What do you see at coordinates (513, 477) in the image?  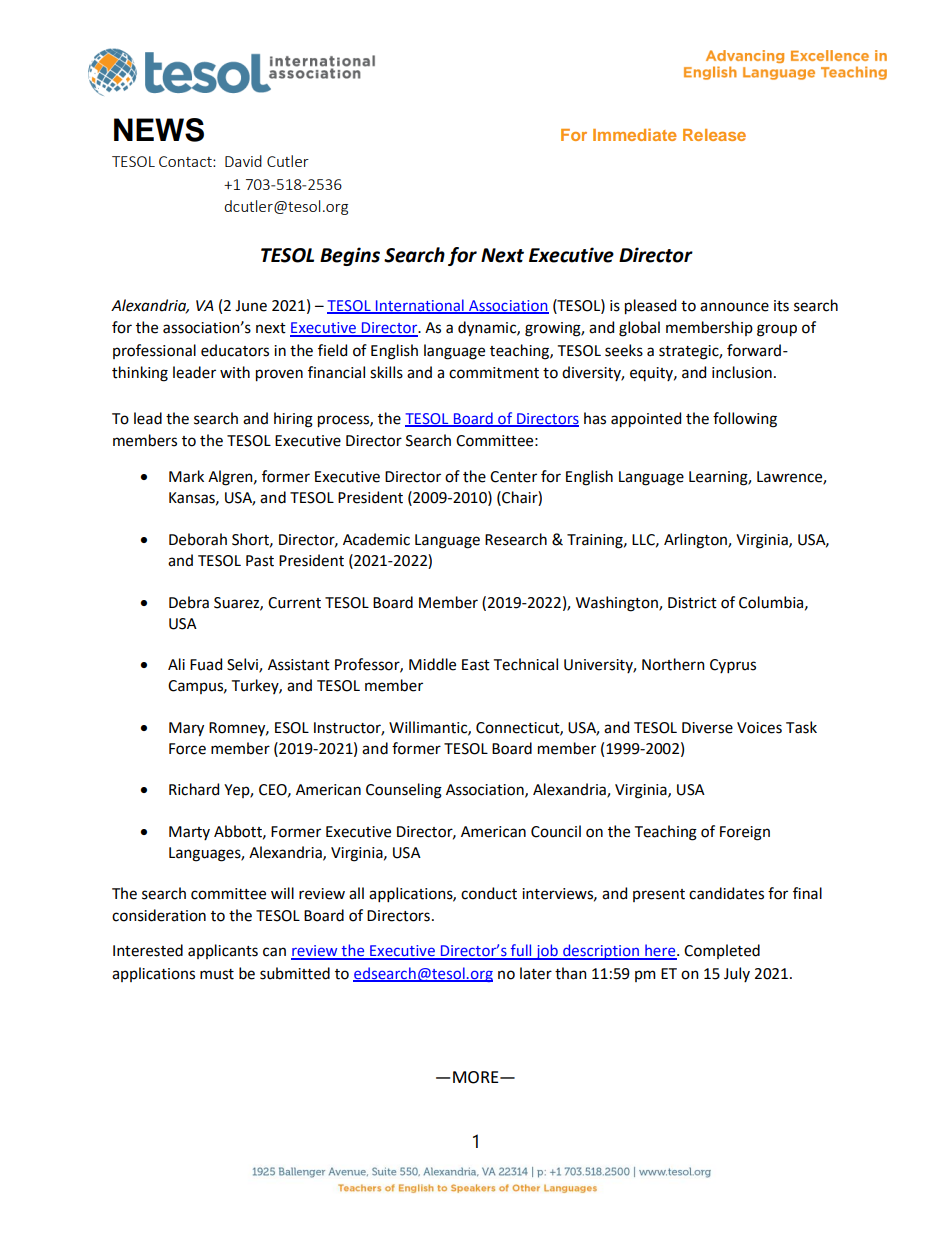 I see `Center` at bounding box center [513, 477].
